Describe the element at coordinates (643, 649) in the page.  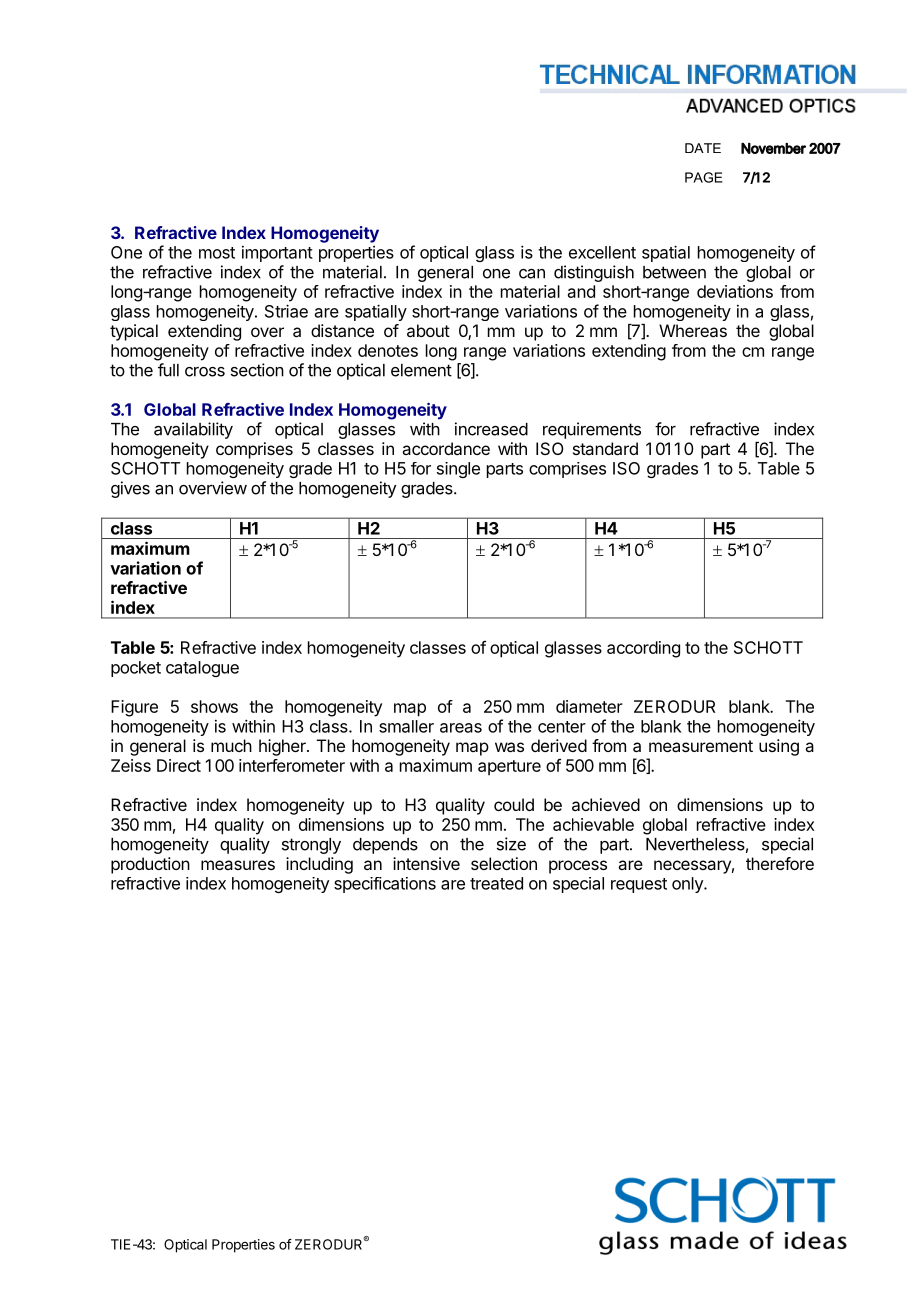
I see `according` at that location.
